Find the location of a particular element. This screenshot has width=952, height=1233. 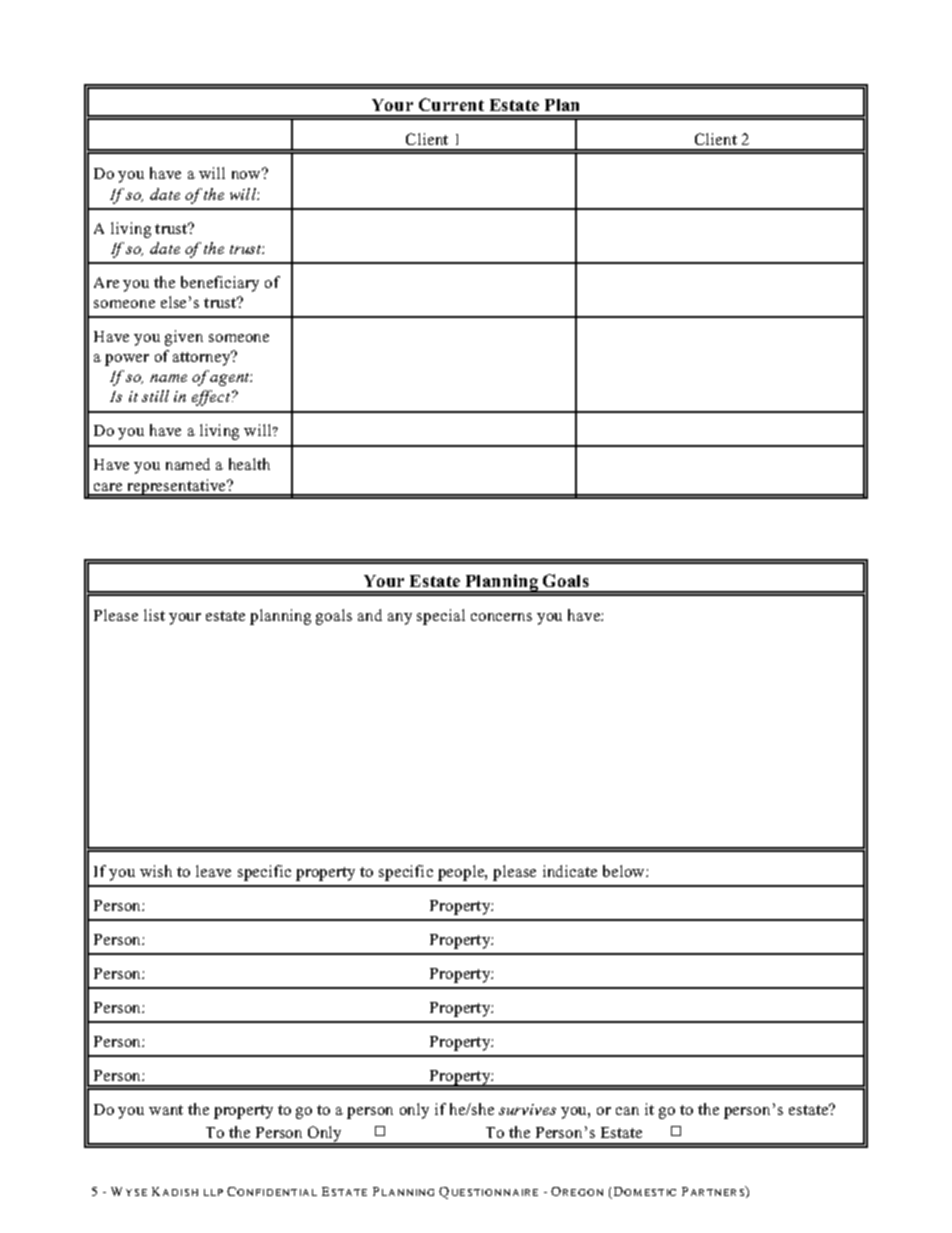

list is located at coordinates (154, 615).
